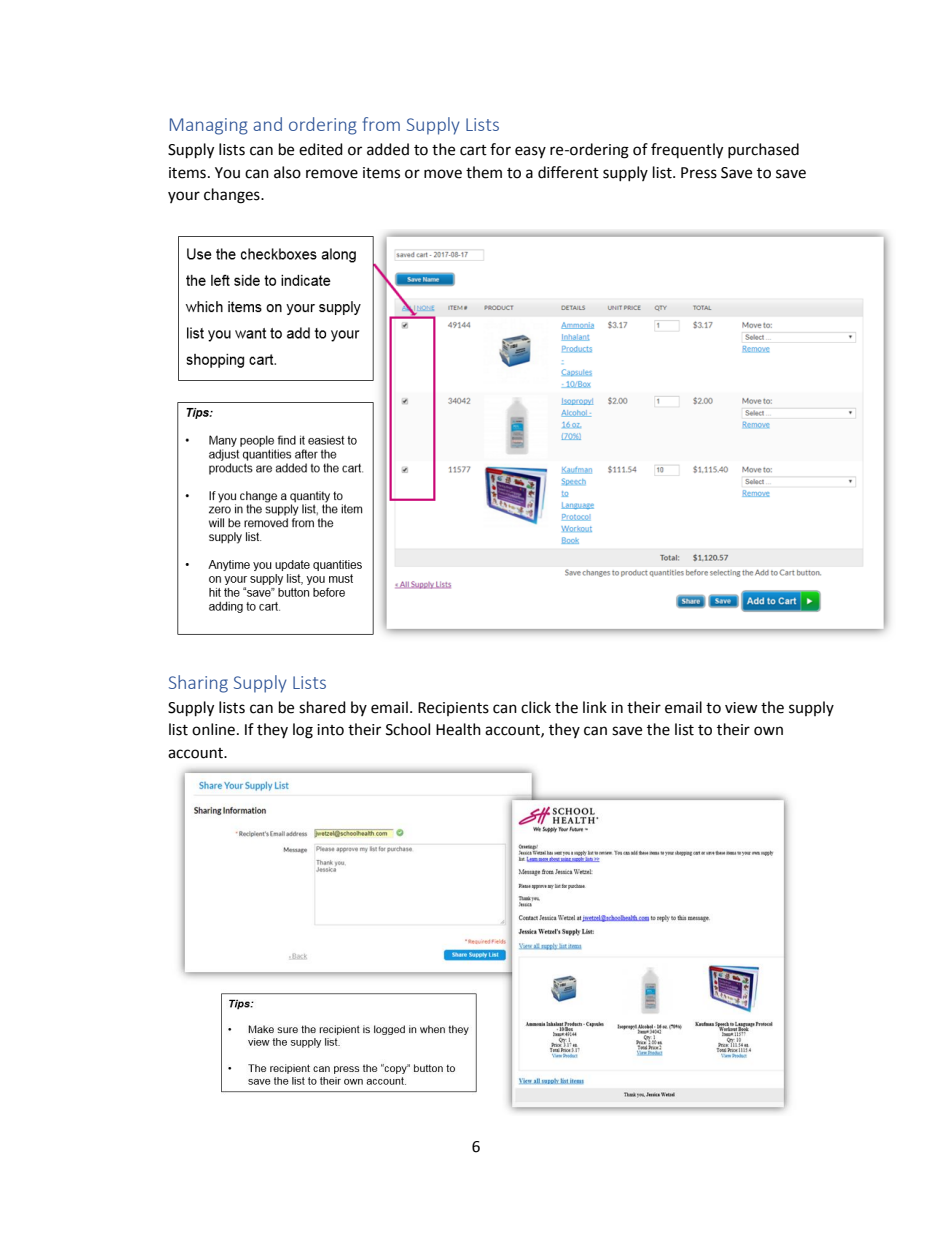  Describe the element at coordinates (213, 729) in the image. I see `online` at that location.
